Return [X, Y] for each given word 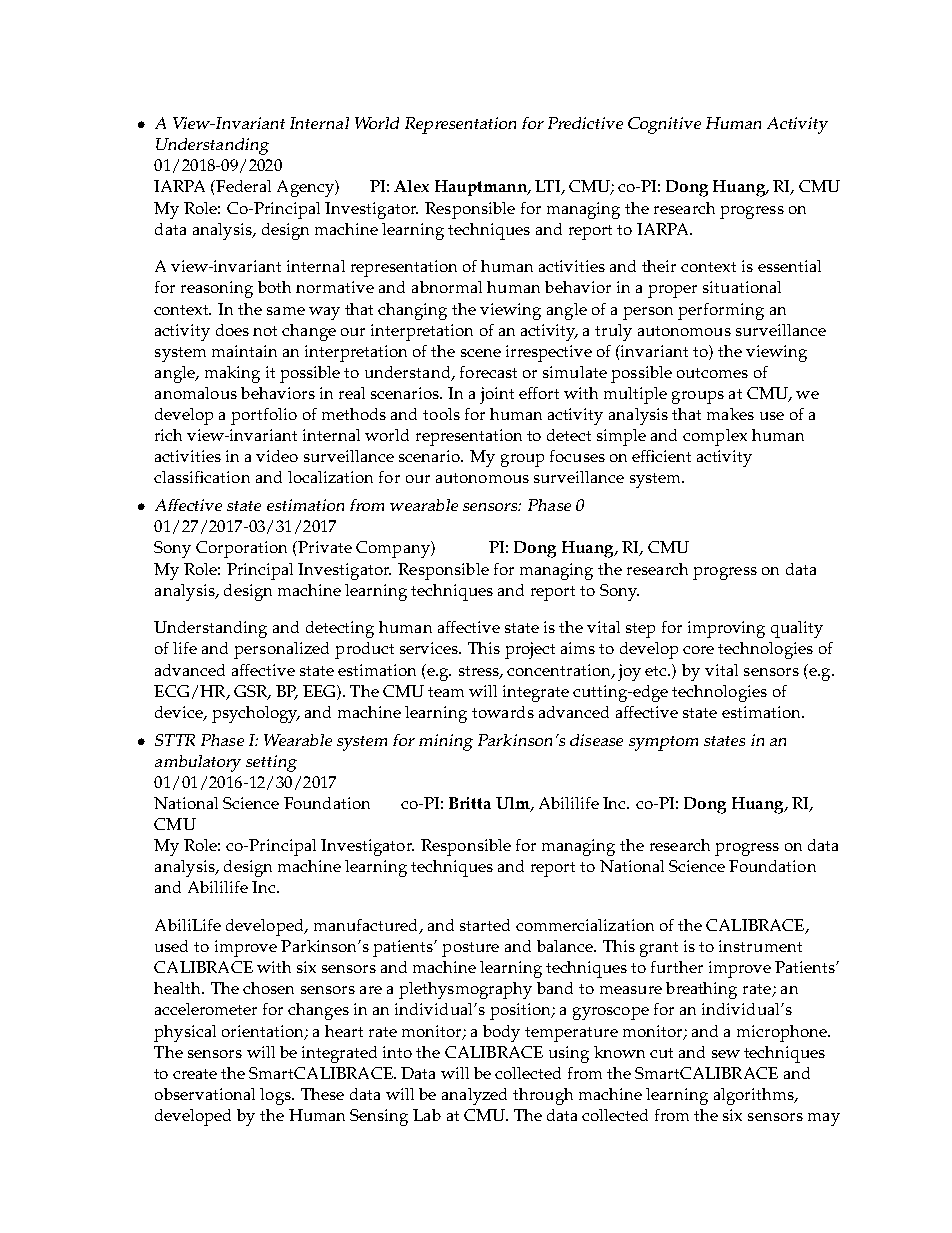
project [530, 650]
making [232, 374]
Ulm [514, 804]
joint [497, 395]
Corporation [241, 549]
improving [726, 629]
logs [276, 1096]
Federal [242, 186]
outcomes [712, 373]
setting [271, 763]
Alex [411, 186]
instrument [760, 946]
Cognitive [664, 125]
